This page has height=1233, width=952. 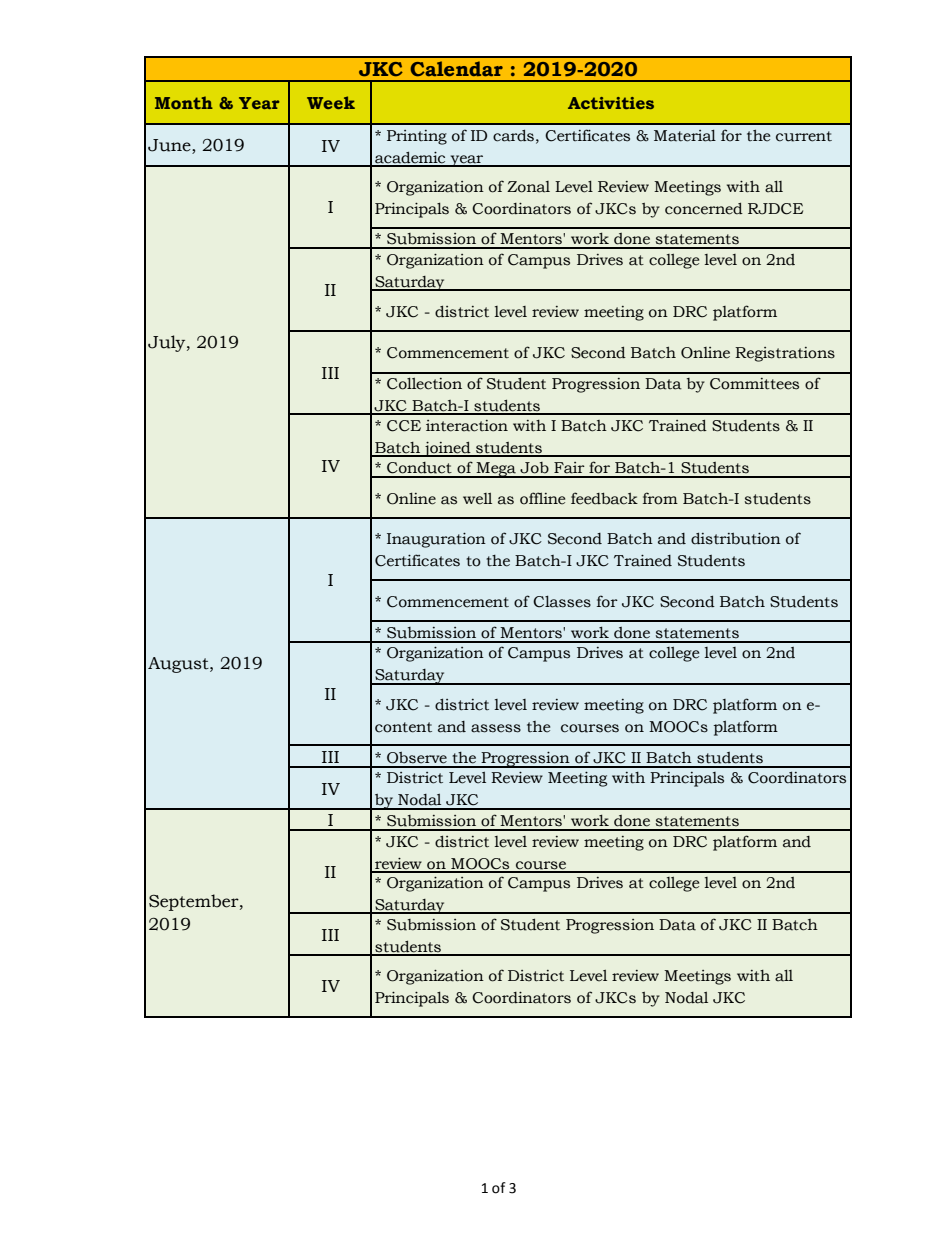 What do you see at coordinates (685, 136) in the page?
I see `Material` at bounding box center [685, 136].
